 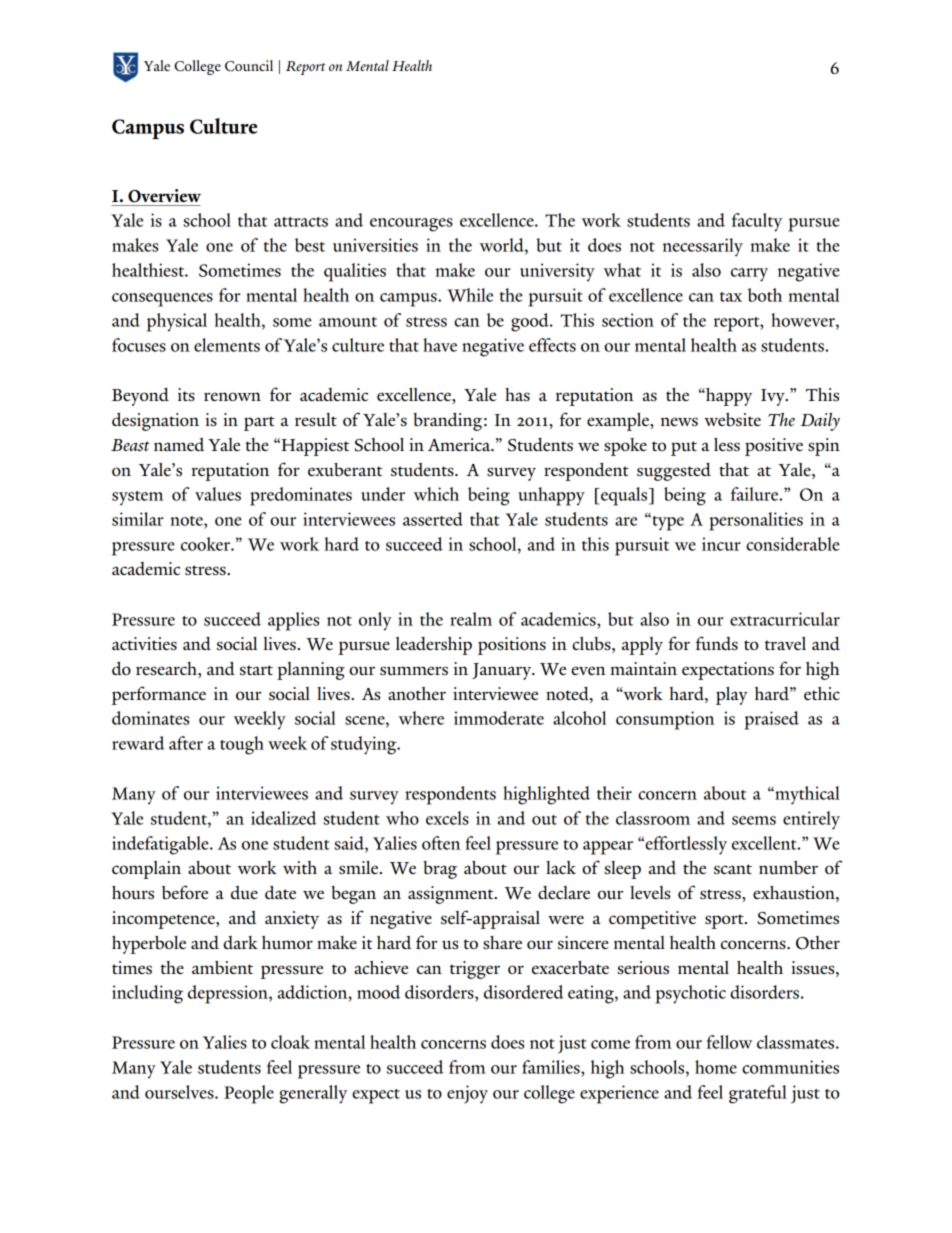 What do you see at coordinates (470, 295) in the screenshot?
I see `While` at bounding box center [470, 295].
